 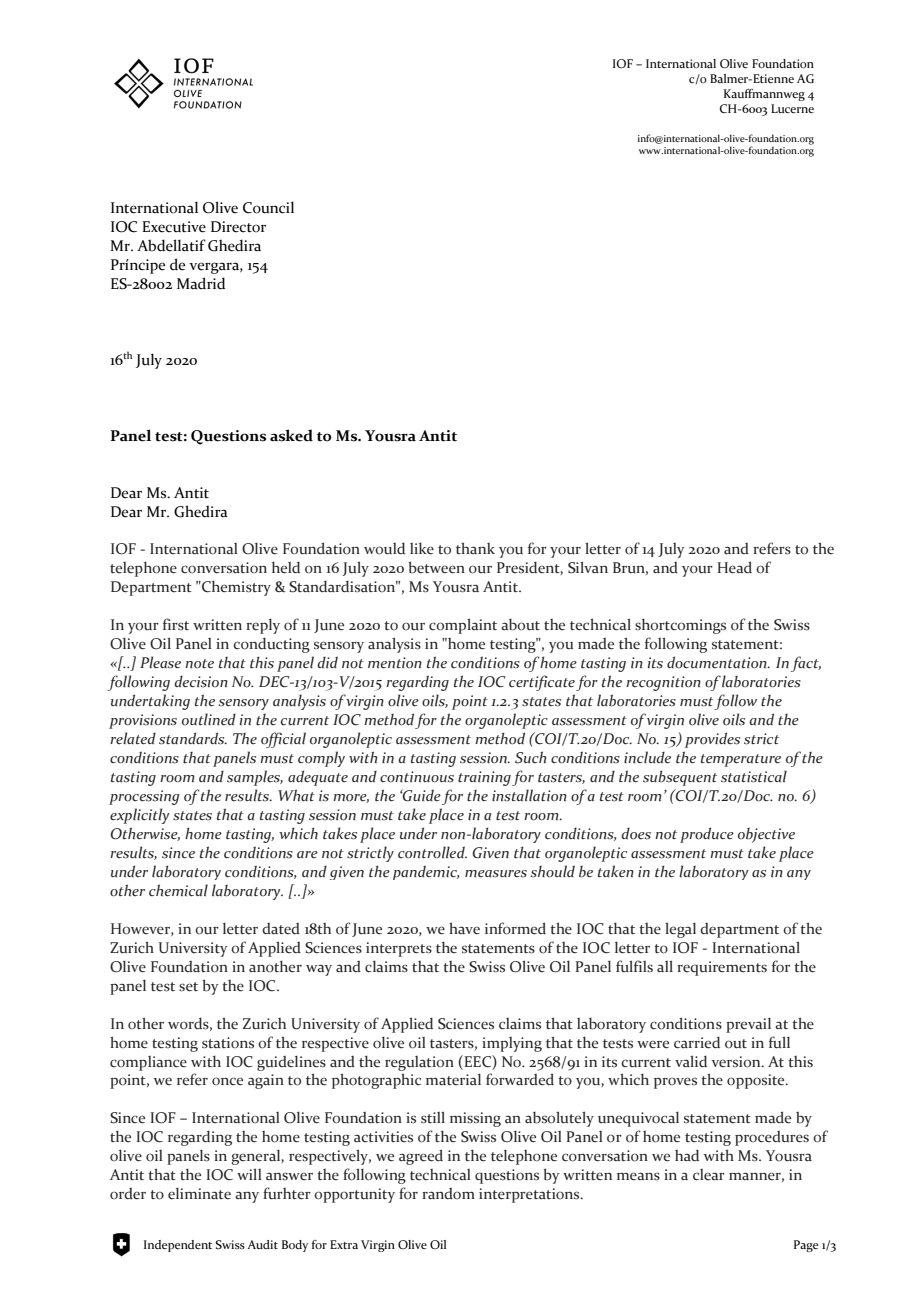 I want to click on eliminate, so click(x=199, y=1193).
